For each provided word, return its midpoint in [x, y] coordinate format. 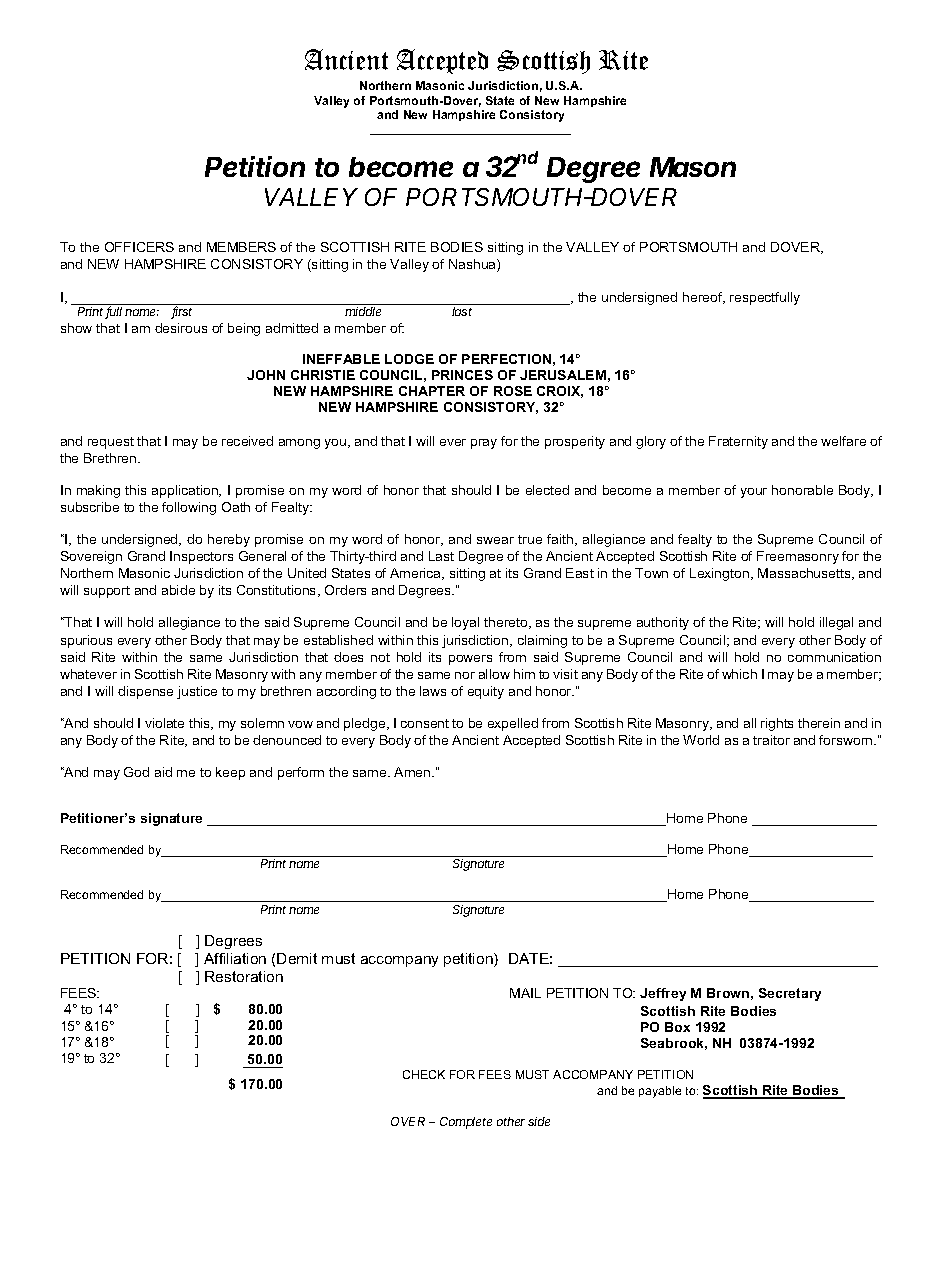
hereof [704, 298]
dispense [145, 692]
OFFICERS [139, 247]
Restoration [244, 976]
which [739, 674]
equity [486, 692]
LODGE [409, 359]
